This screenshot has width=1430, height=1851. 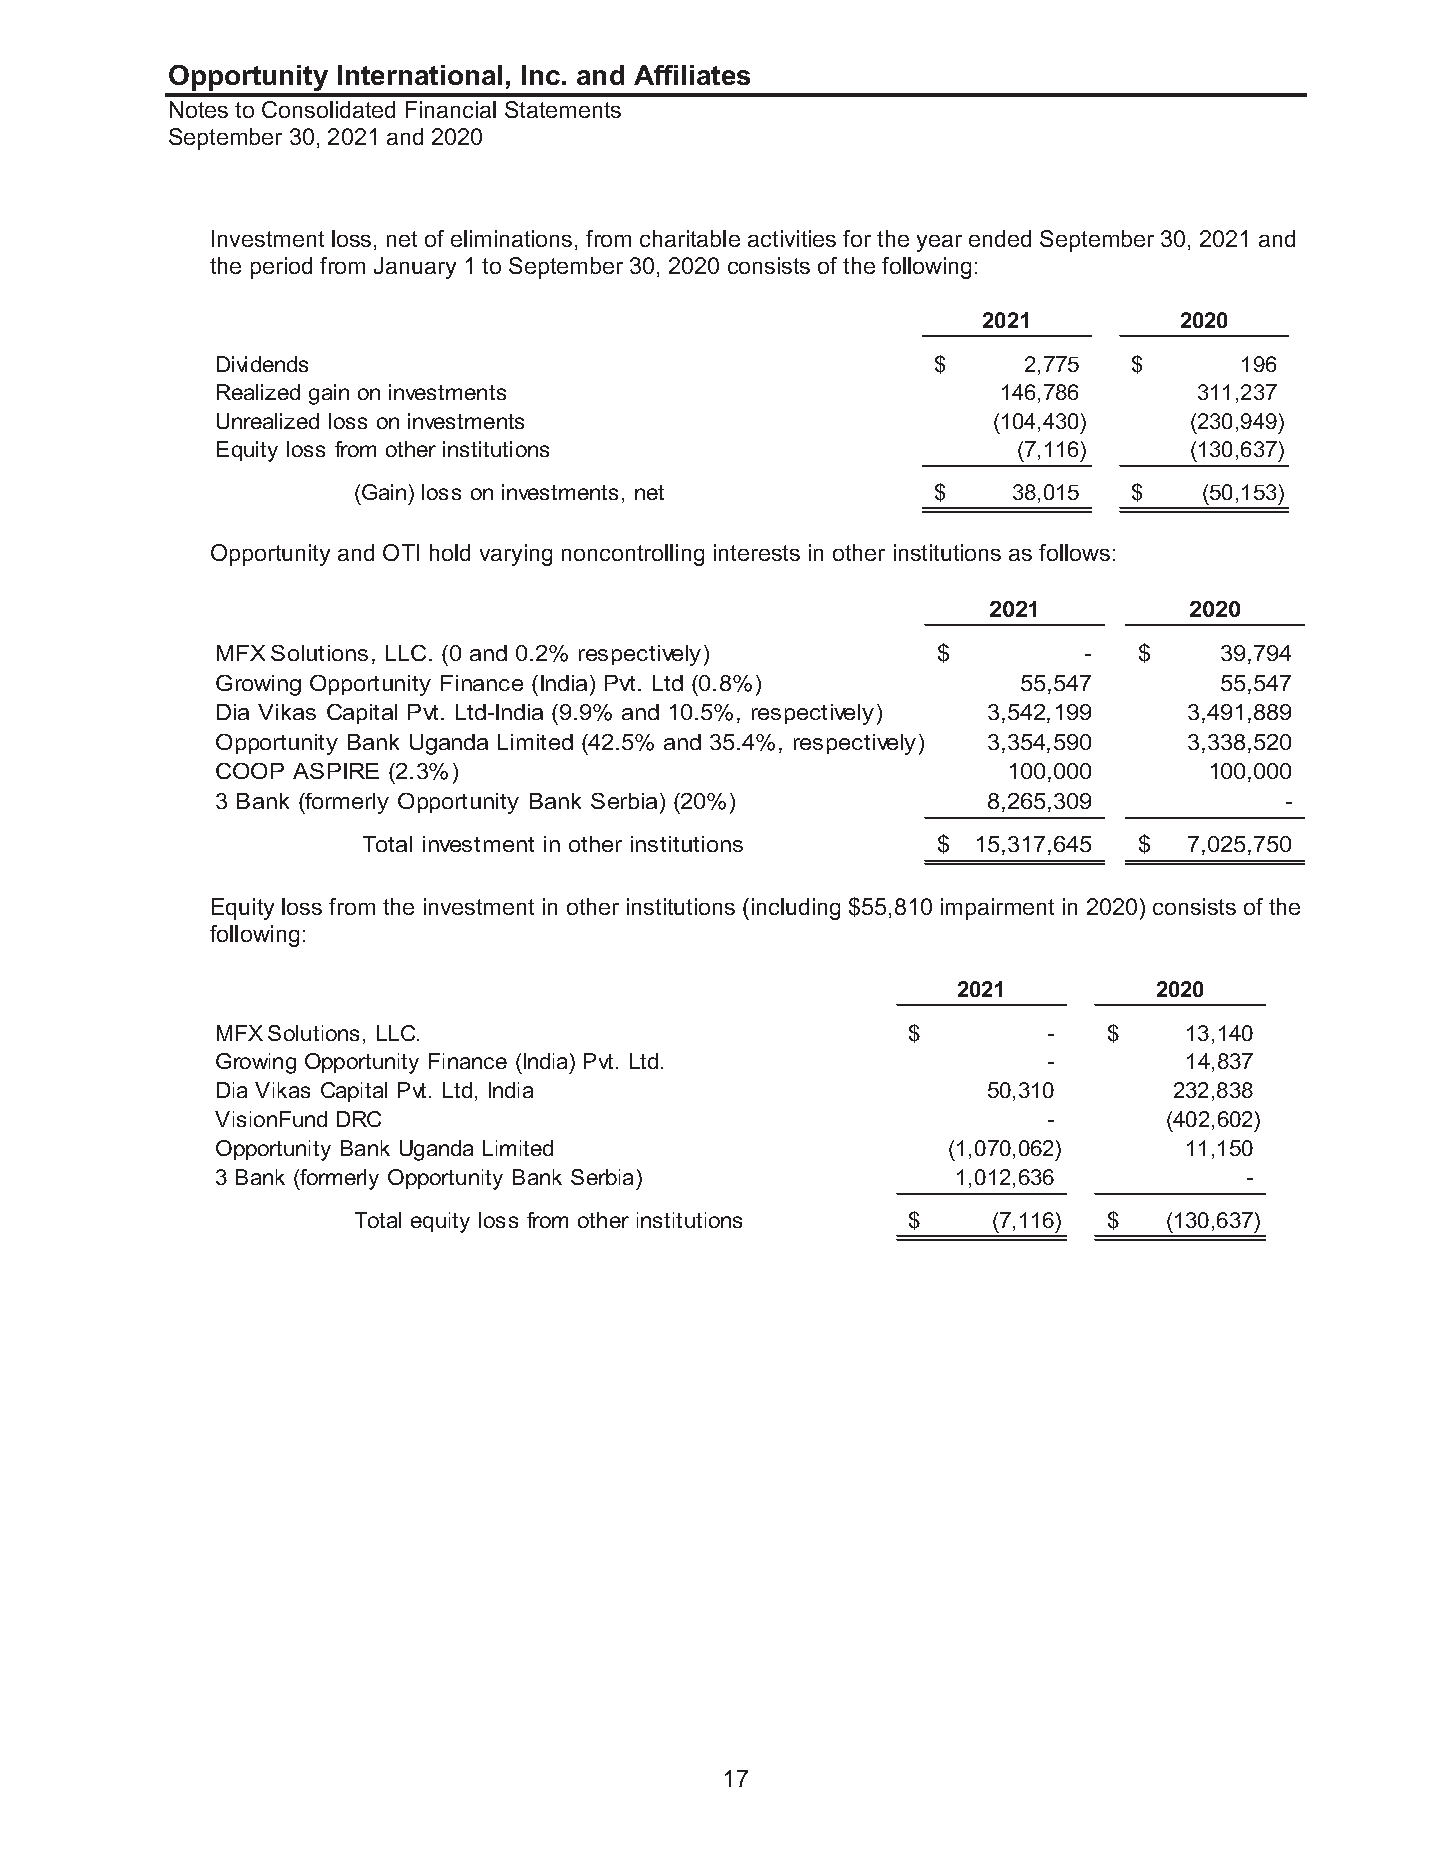 I want to click on ended, so click(x=1000, y=238).
